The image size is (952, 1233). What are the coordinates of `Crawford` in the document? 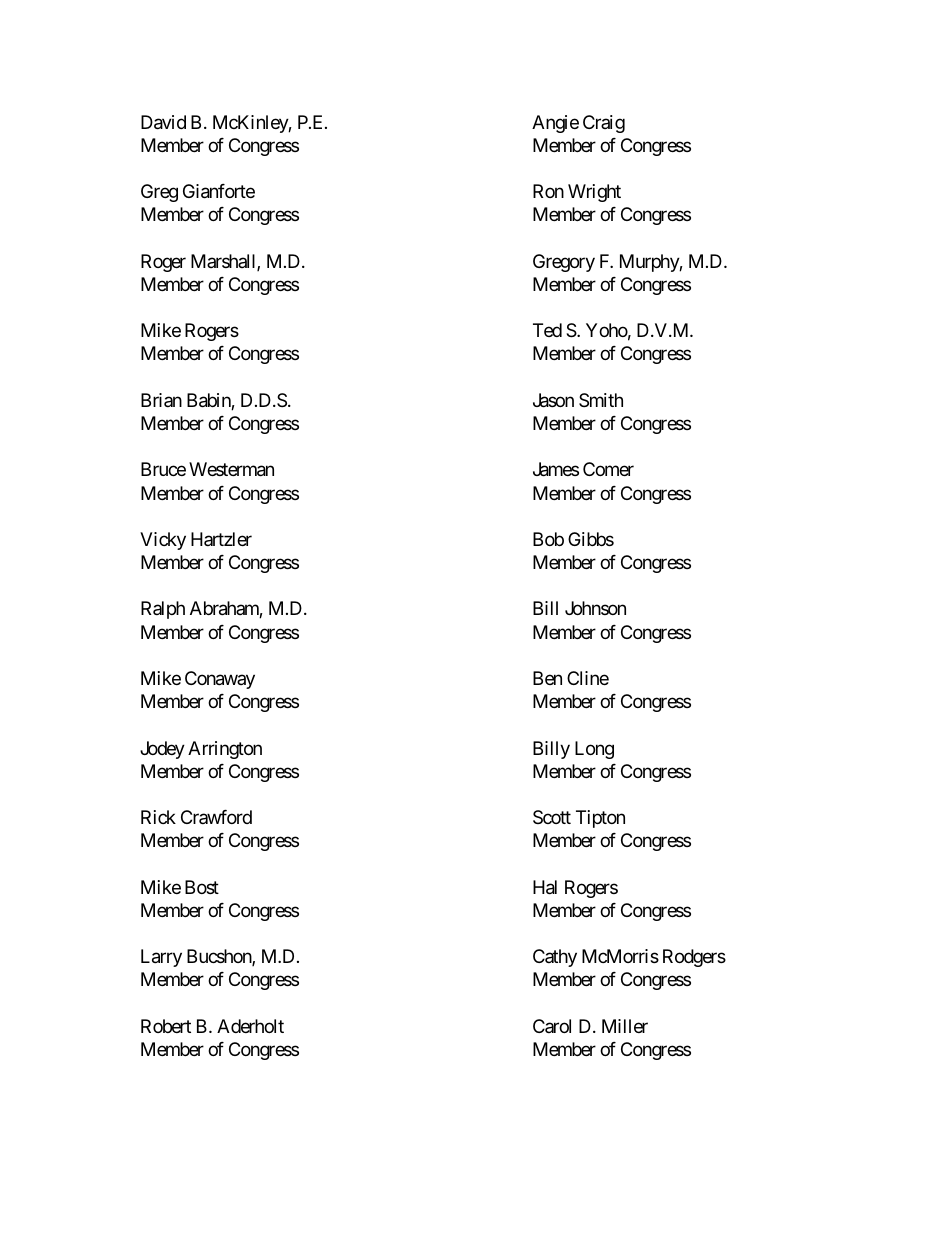 It's located at (216, 817).
